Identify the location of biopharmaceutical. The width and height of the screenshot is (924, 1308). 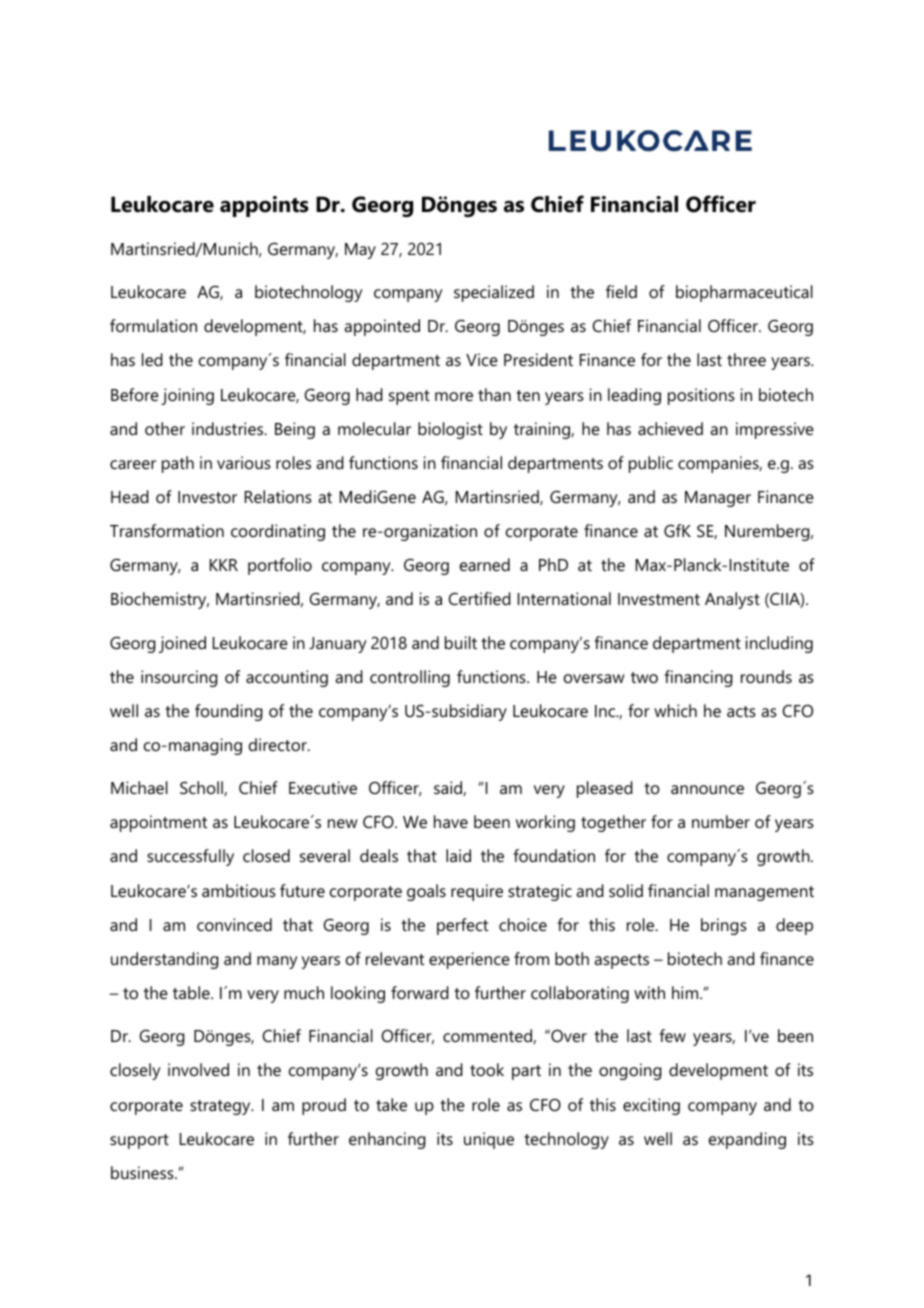
(744, 293).
